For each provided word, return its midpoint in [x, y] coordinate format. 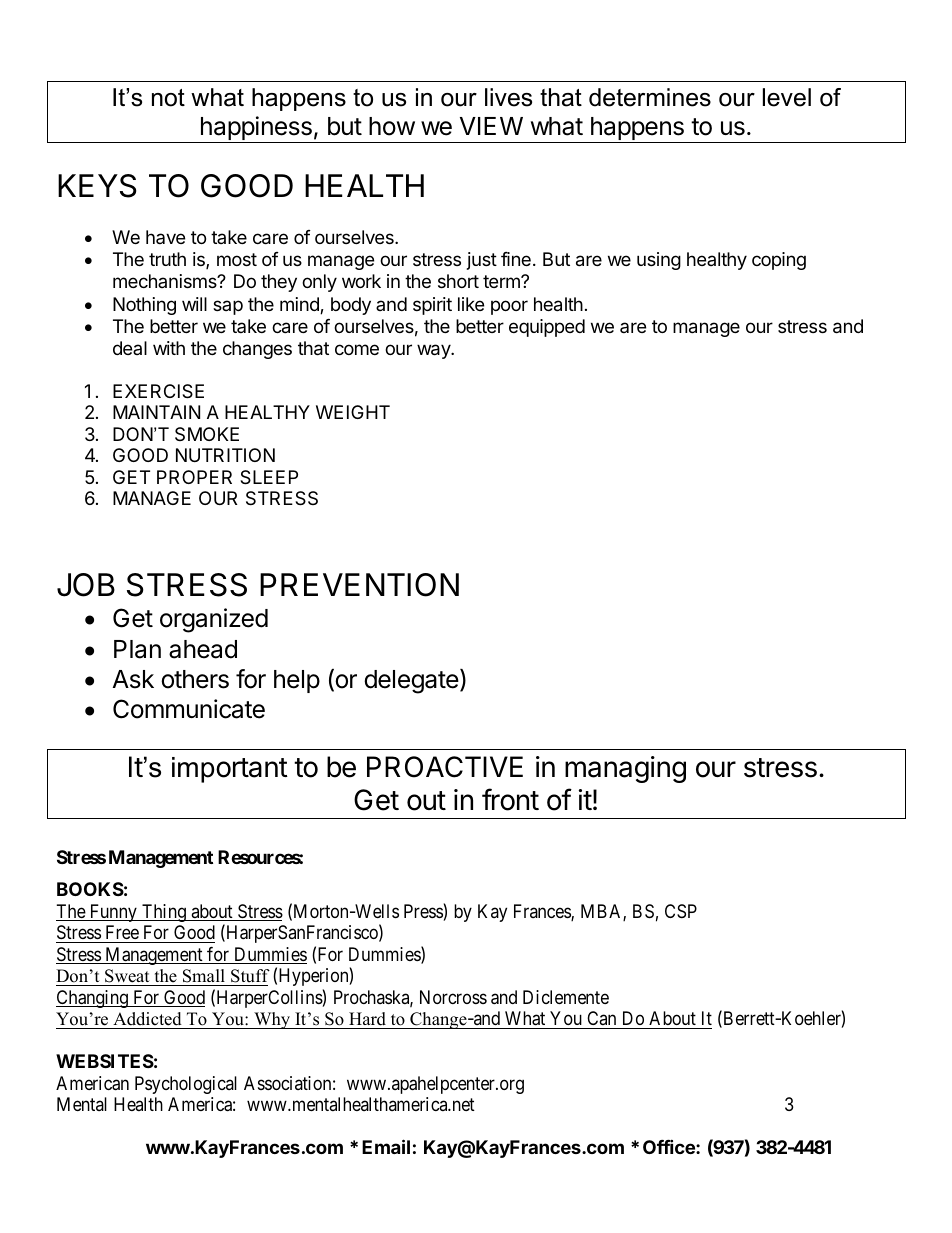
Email [386, 1146]
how [392, 126]
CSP [681, 911]
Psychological [186, 1085]
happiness [256, 129]
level [787, 97]
